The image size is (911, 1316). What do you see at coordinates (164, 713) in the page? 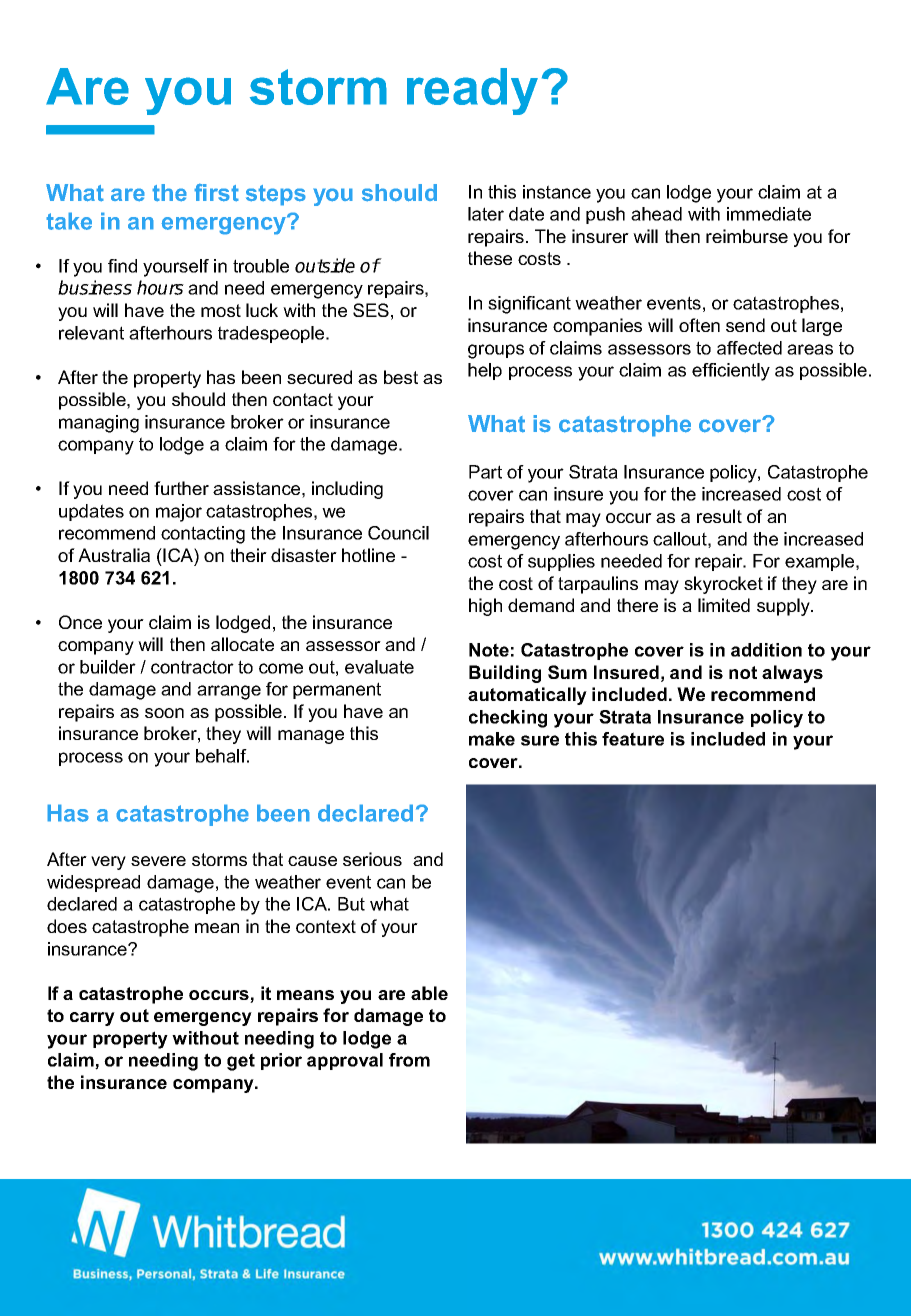
I see `soon` at bounding box center [164, 713].
